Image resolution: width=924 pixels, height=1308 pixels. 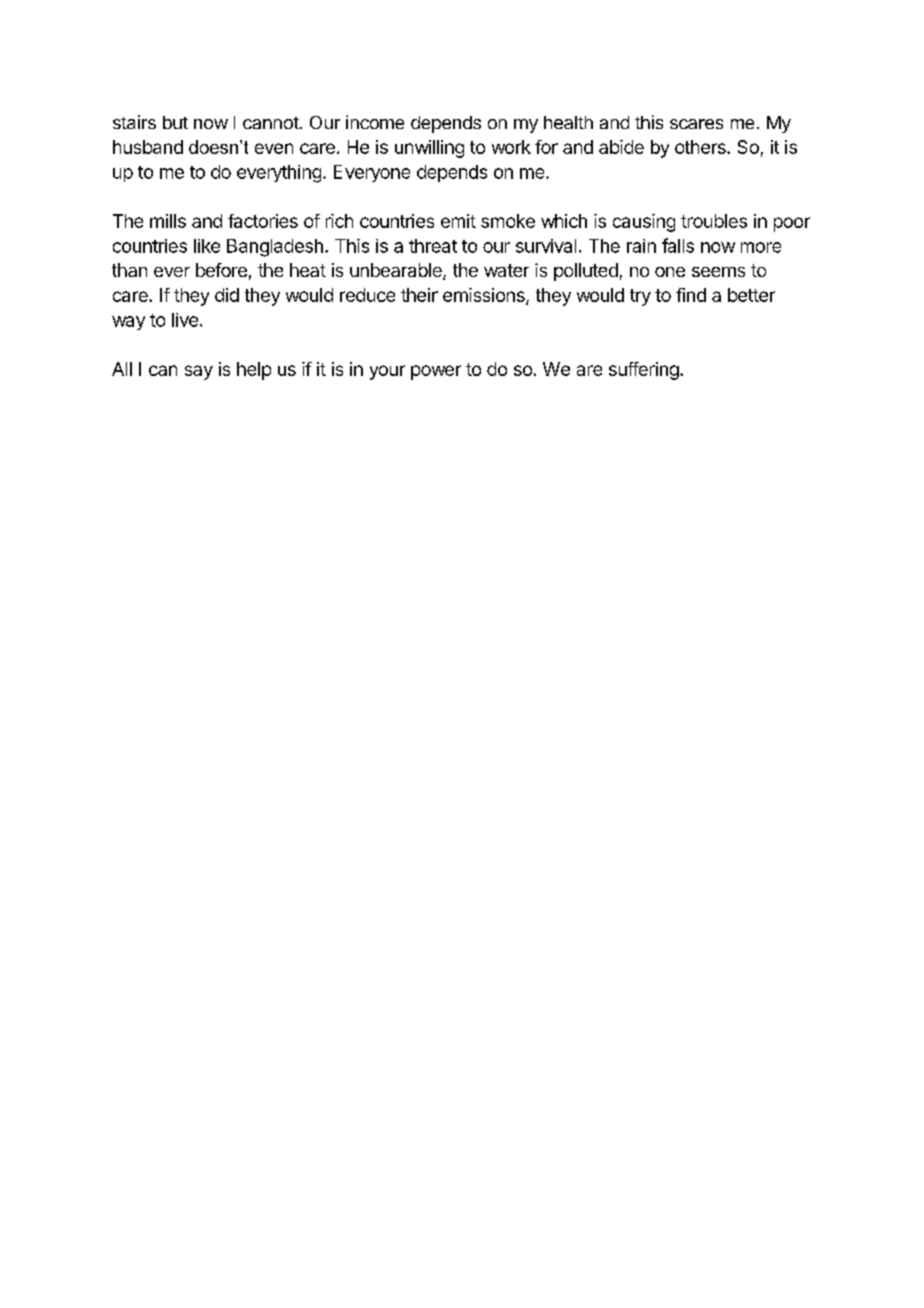 I want to click on find, so click(x=691, y=295).
